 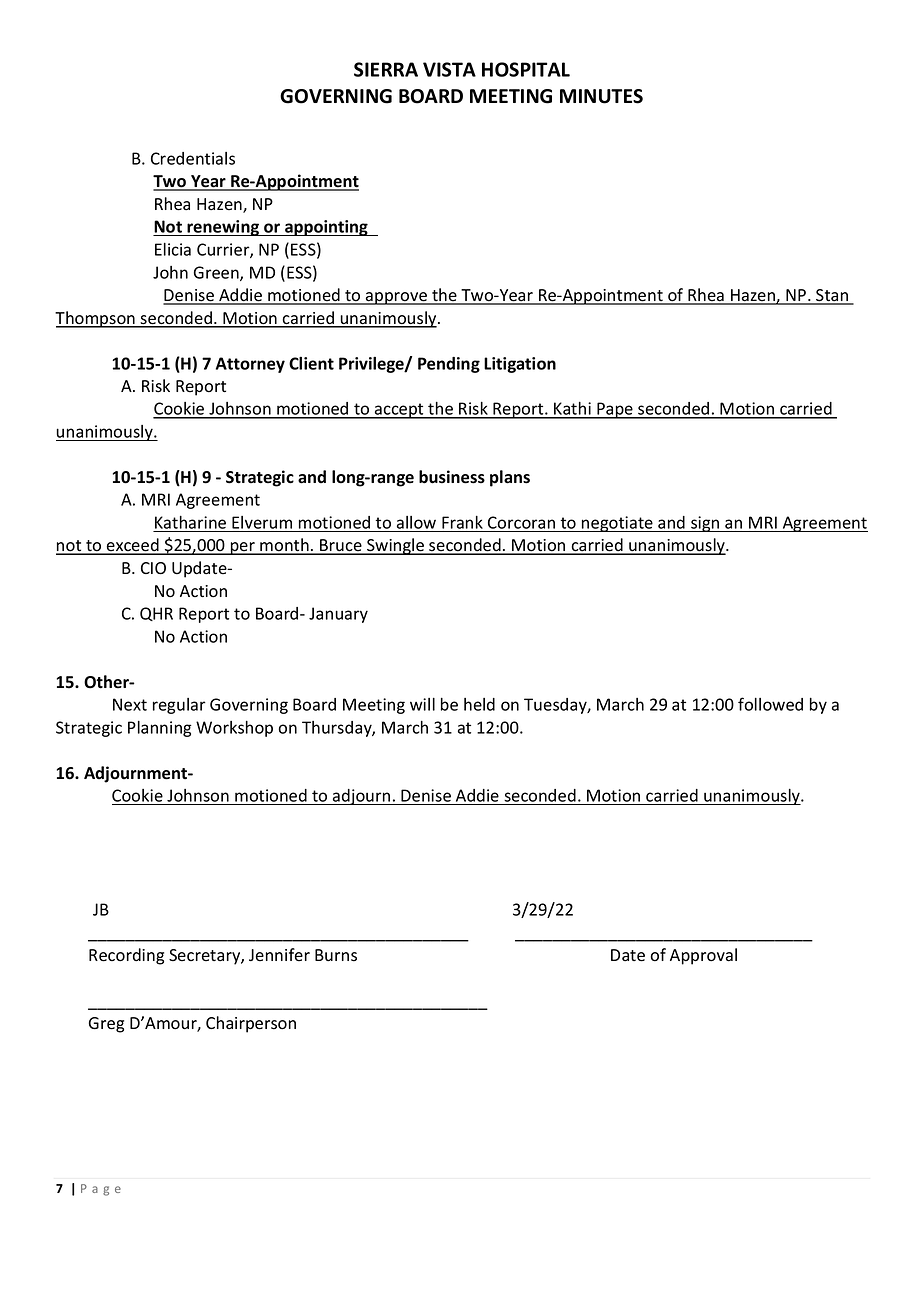 I want to click on held, so click(x=479, y=704).
